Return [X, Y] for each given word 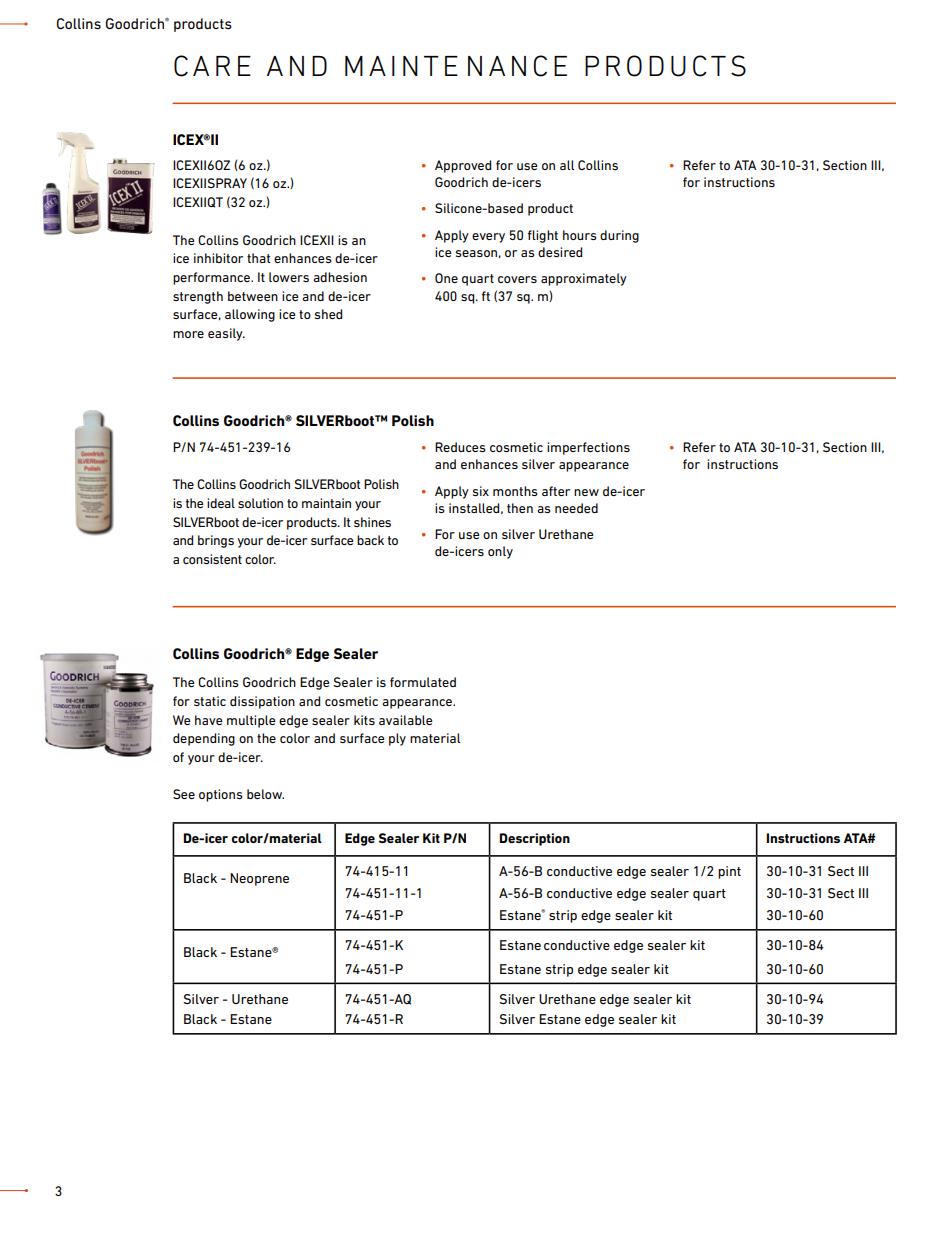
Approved [463, 166]
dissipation [262, 702]
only [500, 552]
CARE [212, 66]
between [253, 296]
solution [260, 503]
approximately [584, 279]
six [481, 491]
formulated [423, 682]
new [586, 492]
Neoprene [259, 879]
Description [534, 839]
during [619, 236]
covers [517, 279]
